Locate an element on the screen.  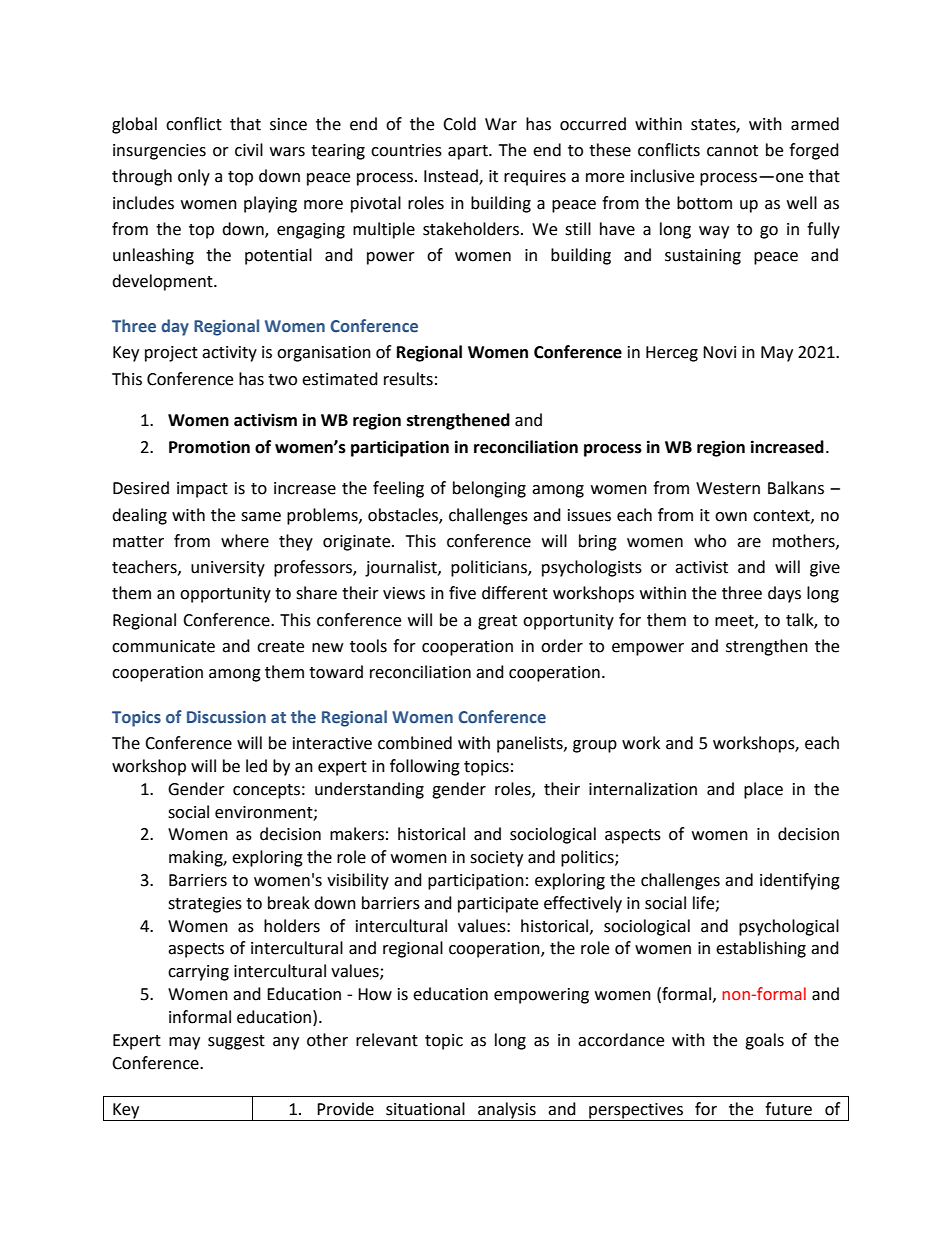
feeling is located at coordinates (398, 489).
